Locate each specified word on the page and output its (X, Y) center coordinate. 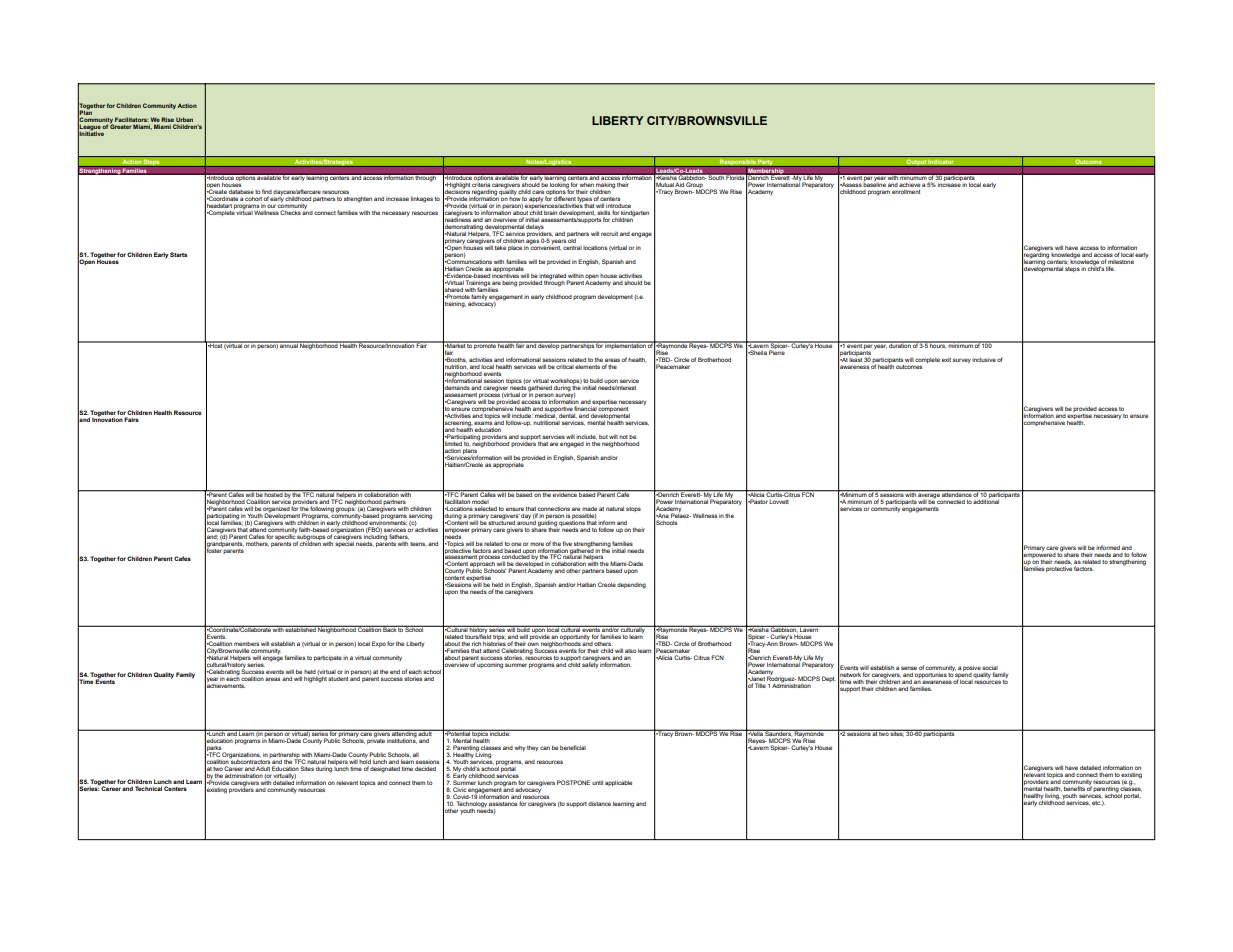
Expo (379, 644)
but (603, 437)
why (519, 748)
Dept (829, 679)
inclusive (984, 360)
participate (328, 658)
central (572, 248)
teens (418, 544)
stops (633, 509)
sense (909, 668)
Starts (178, 254)
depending (631, 586)
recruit (609, 234)
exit (946, 360)
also (631, 651)
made (589, 509)
